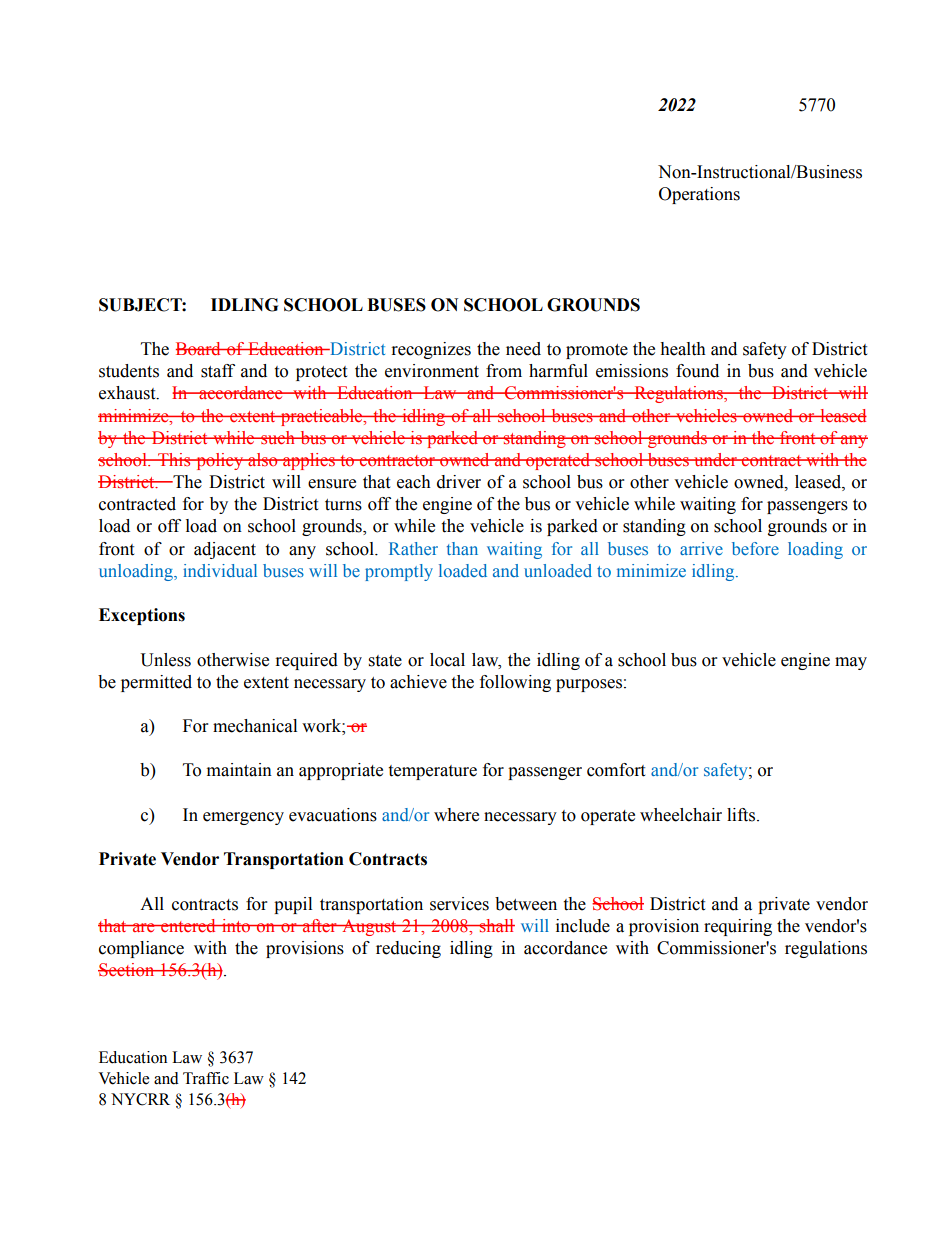  What do you see at coordinates (243, 818) in the screenshot?
I see `emergency` at bounding box center [243, 818].
